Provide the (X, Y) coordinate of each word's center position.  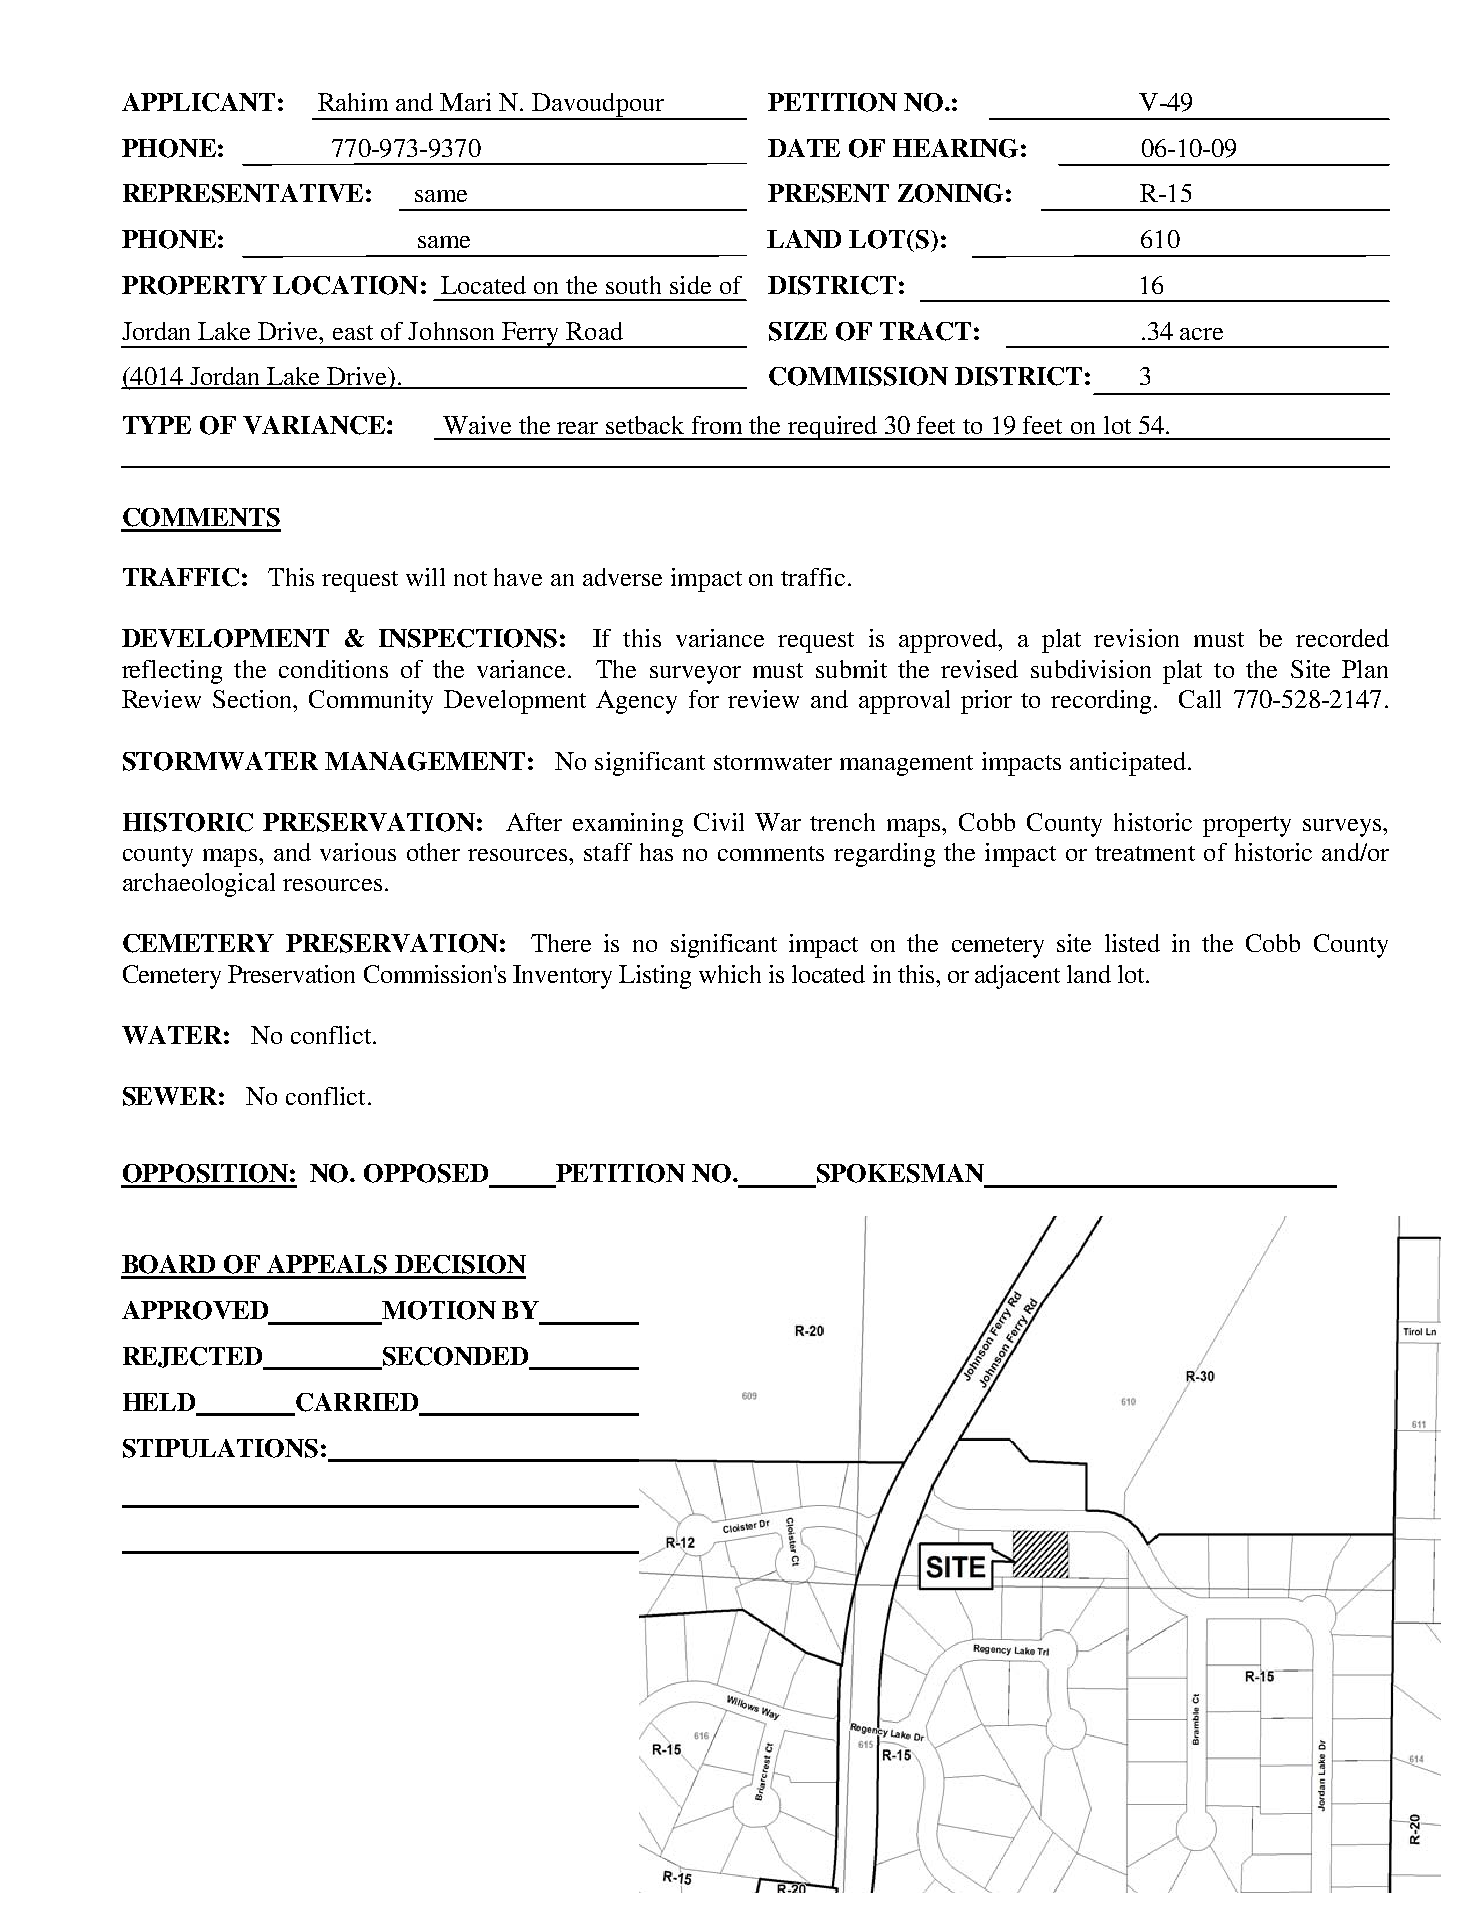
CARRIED (357, 1402)
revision (1136, 638)
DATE (804, 148)
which (730, 974)
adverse (622, 577)
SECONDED (455, 1357)
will (425, 577)
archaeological (199, 885)
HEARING (955, 148)
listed (1132, 943)
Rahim (353, 102)
